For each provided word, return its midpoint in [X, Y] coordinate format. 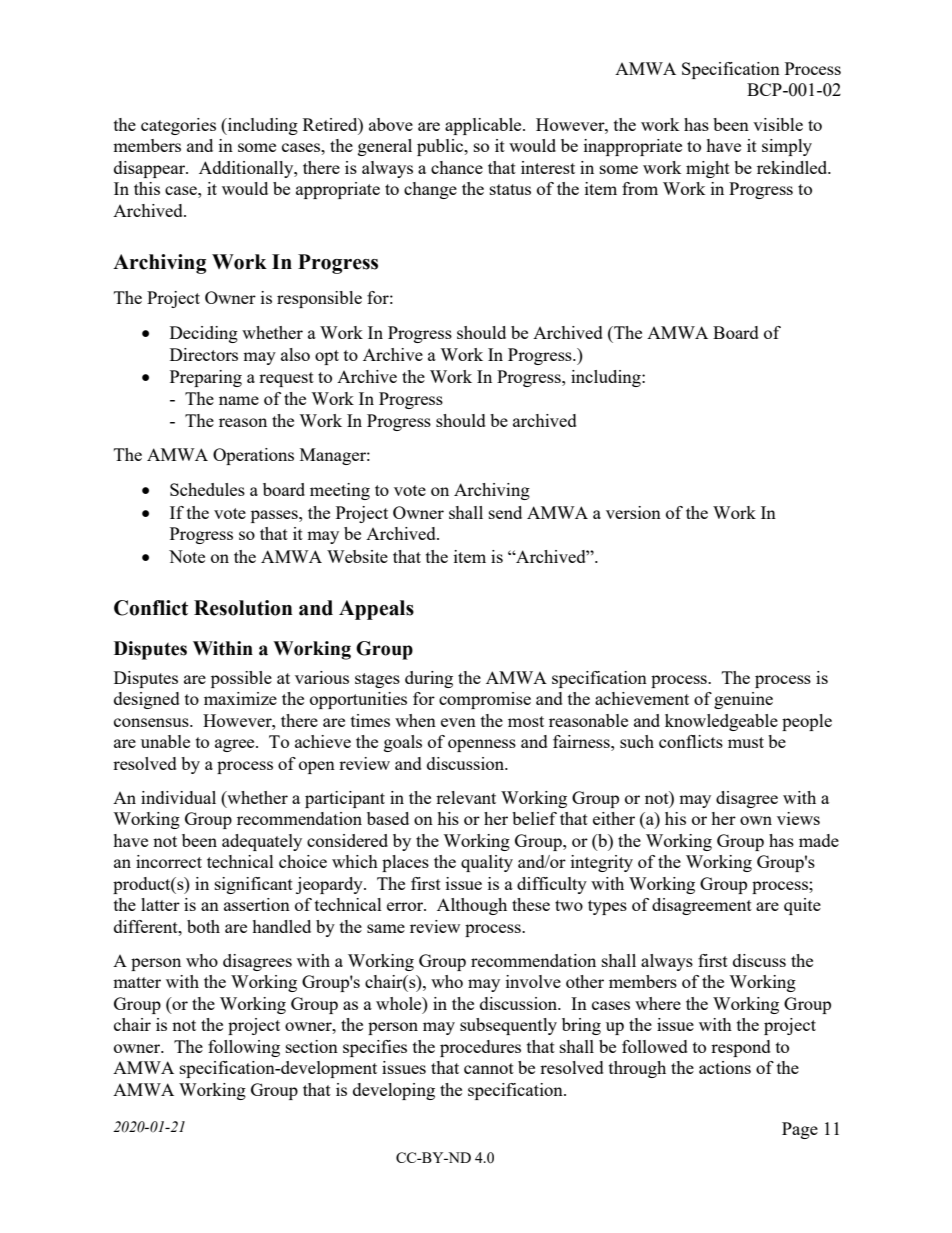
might [708, 169]
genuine [743, 700]
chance [457, 167]
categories [178, 126]
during [429, 679]
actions [725, 1067]
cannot [489, 1068]
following [244, 1048]
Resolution [243, 608]
